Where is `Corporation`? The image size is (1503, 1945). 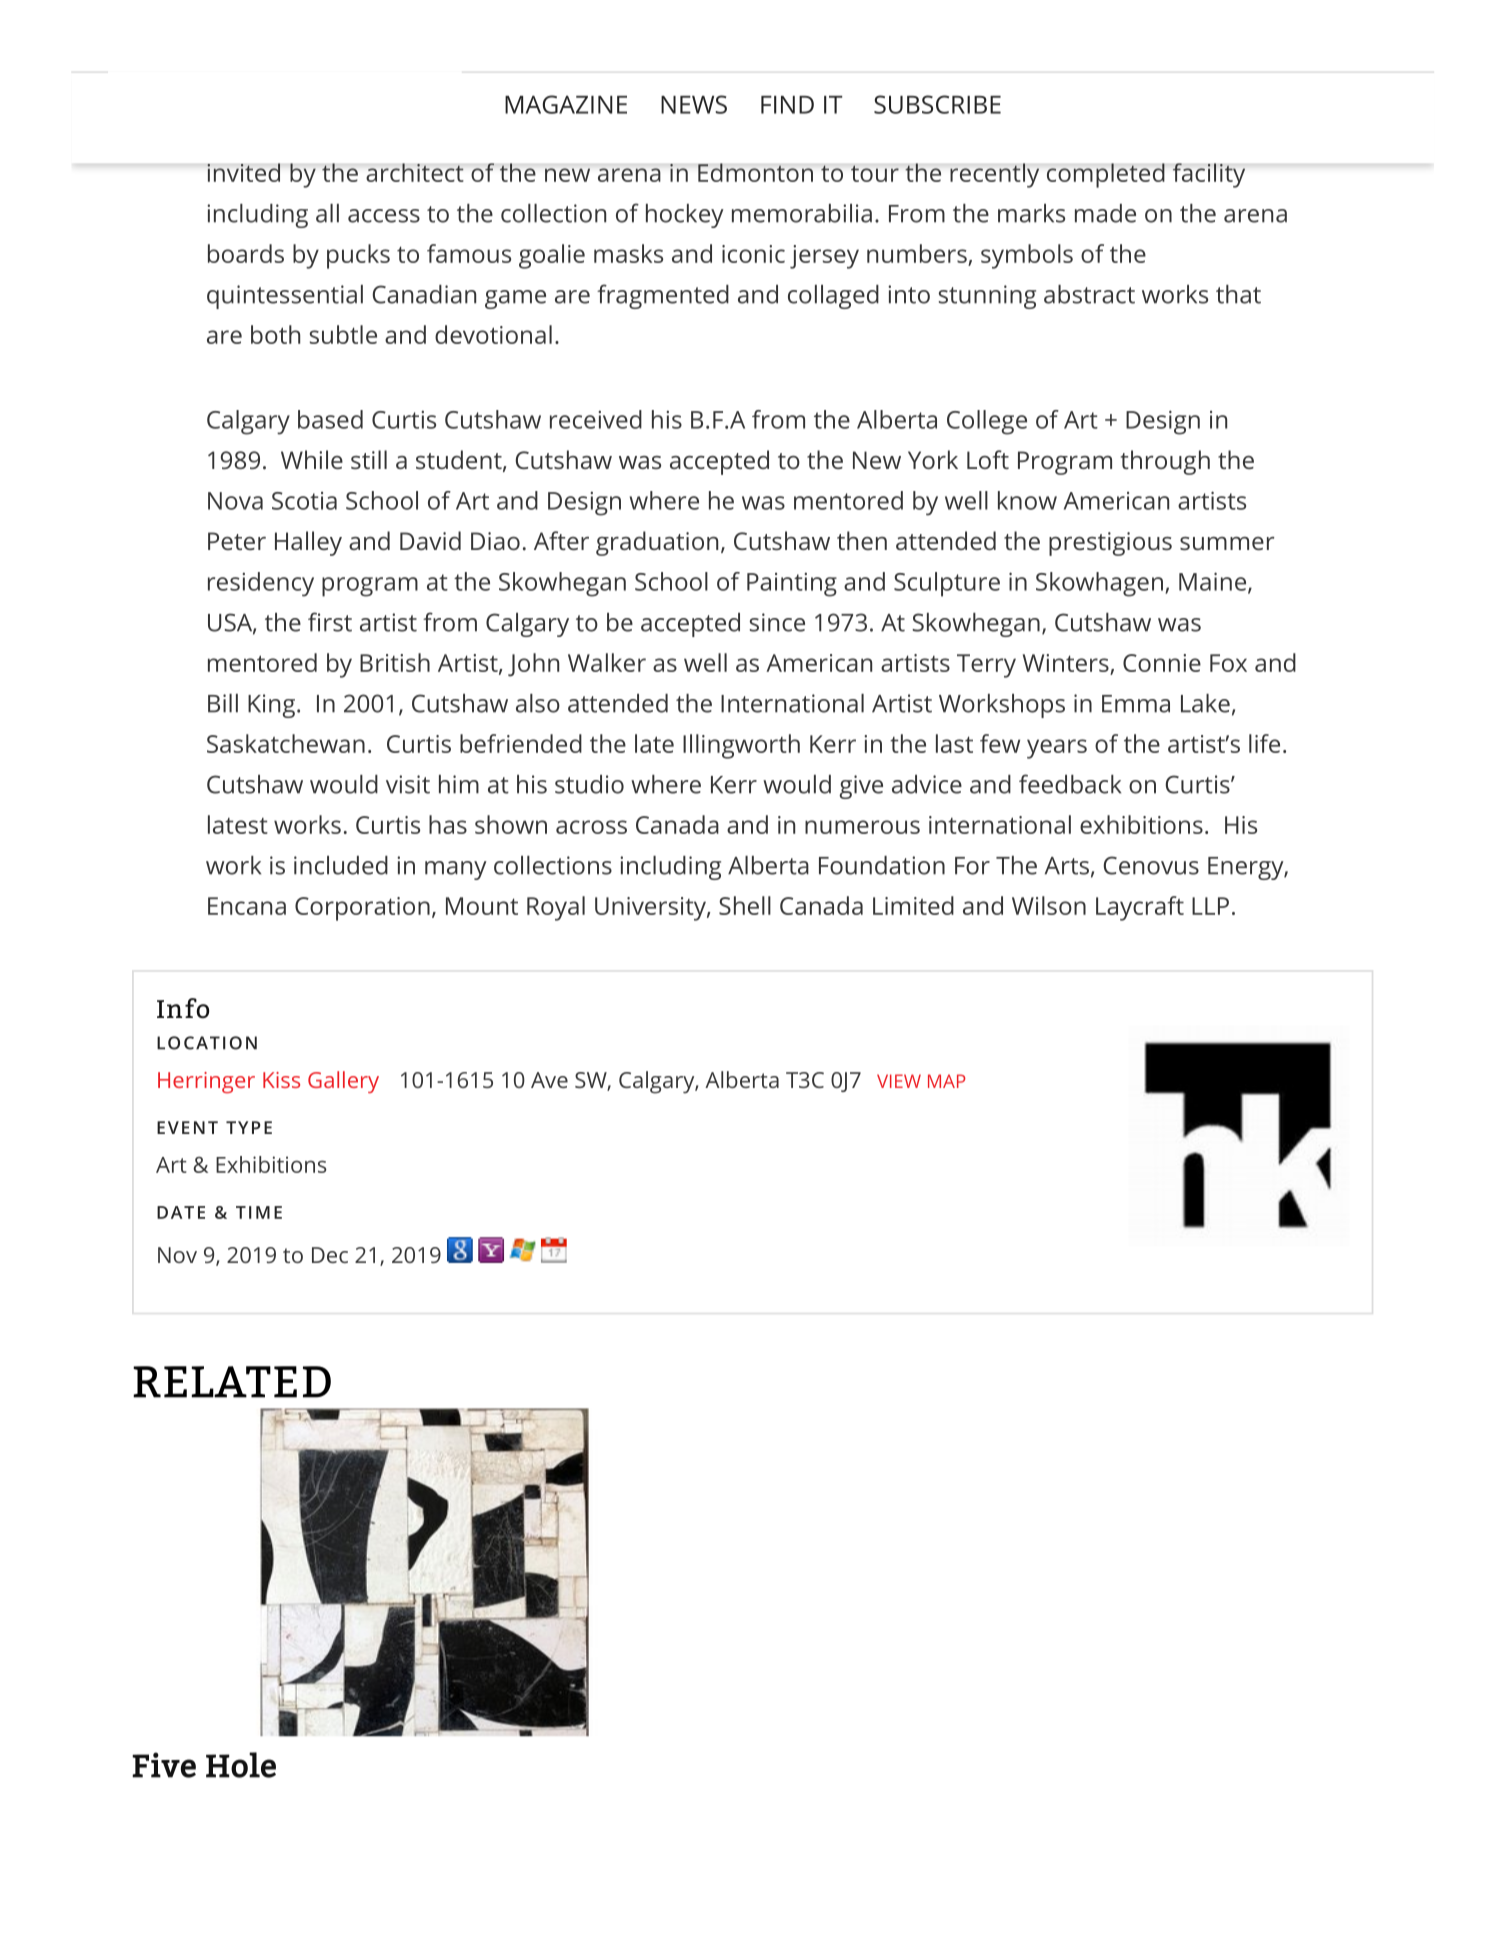 Corporation is located at coordinates (362, 909).
